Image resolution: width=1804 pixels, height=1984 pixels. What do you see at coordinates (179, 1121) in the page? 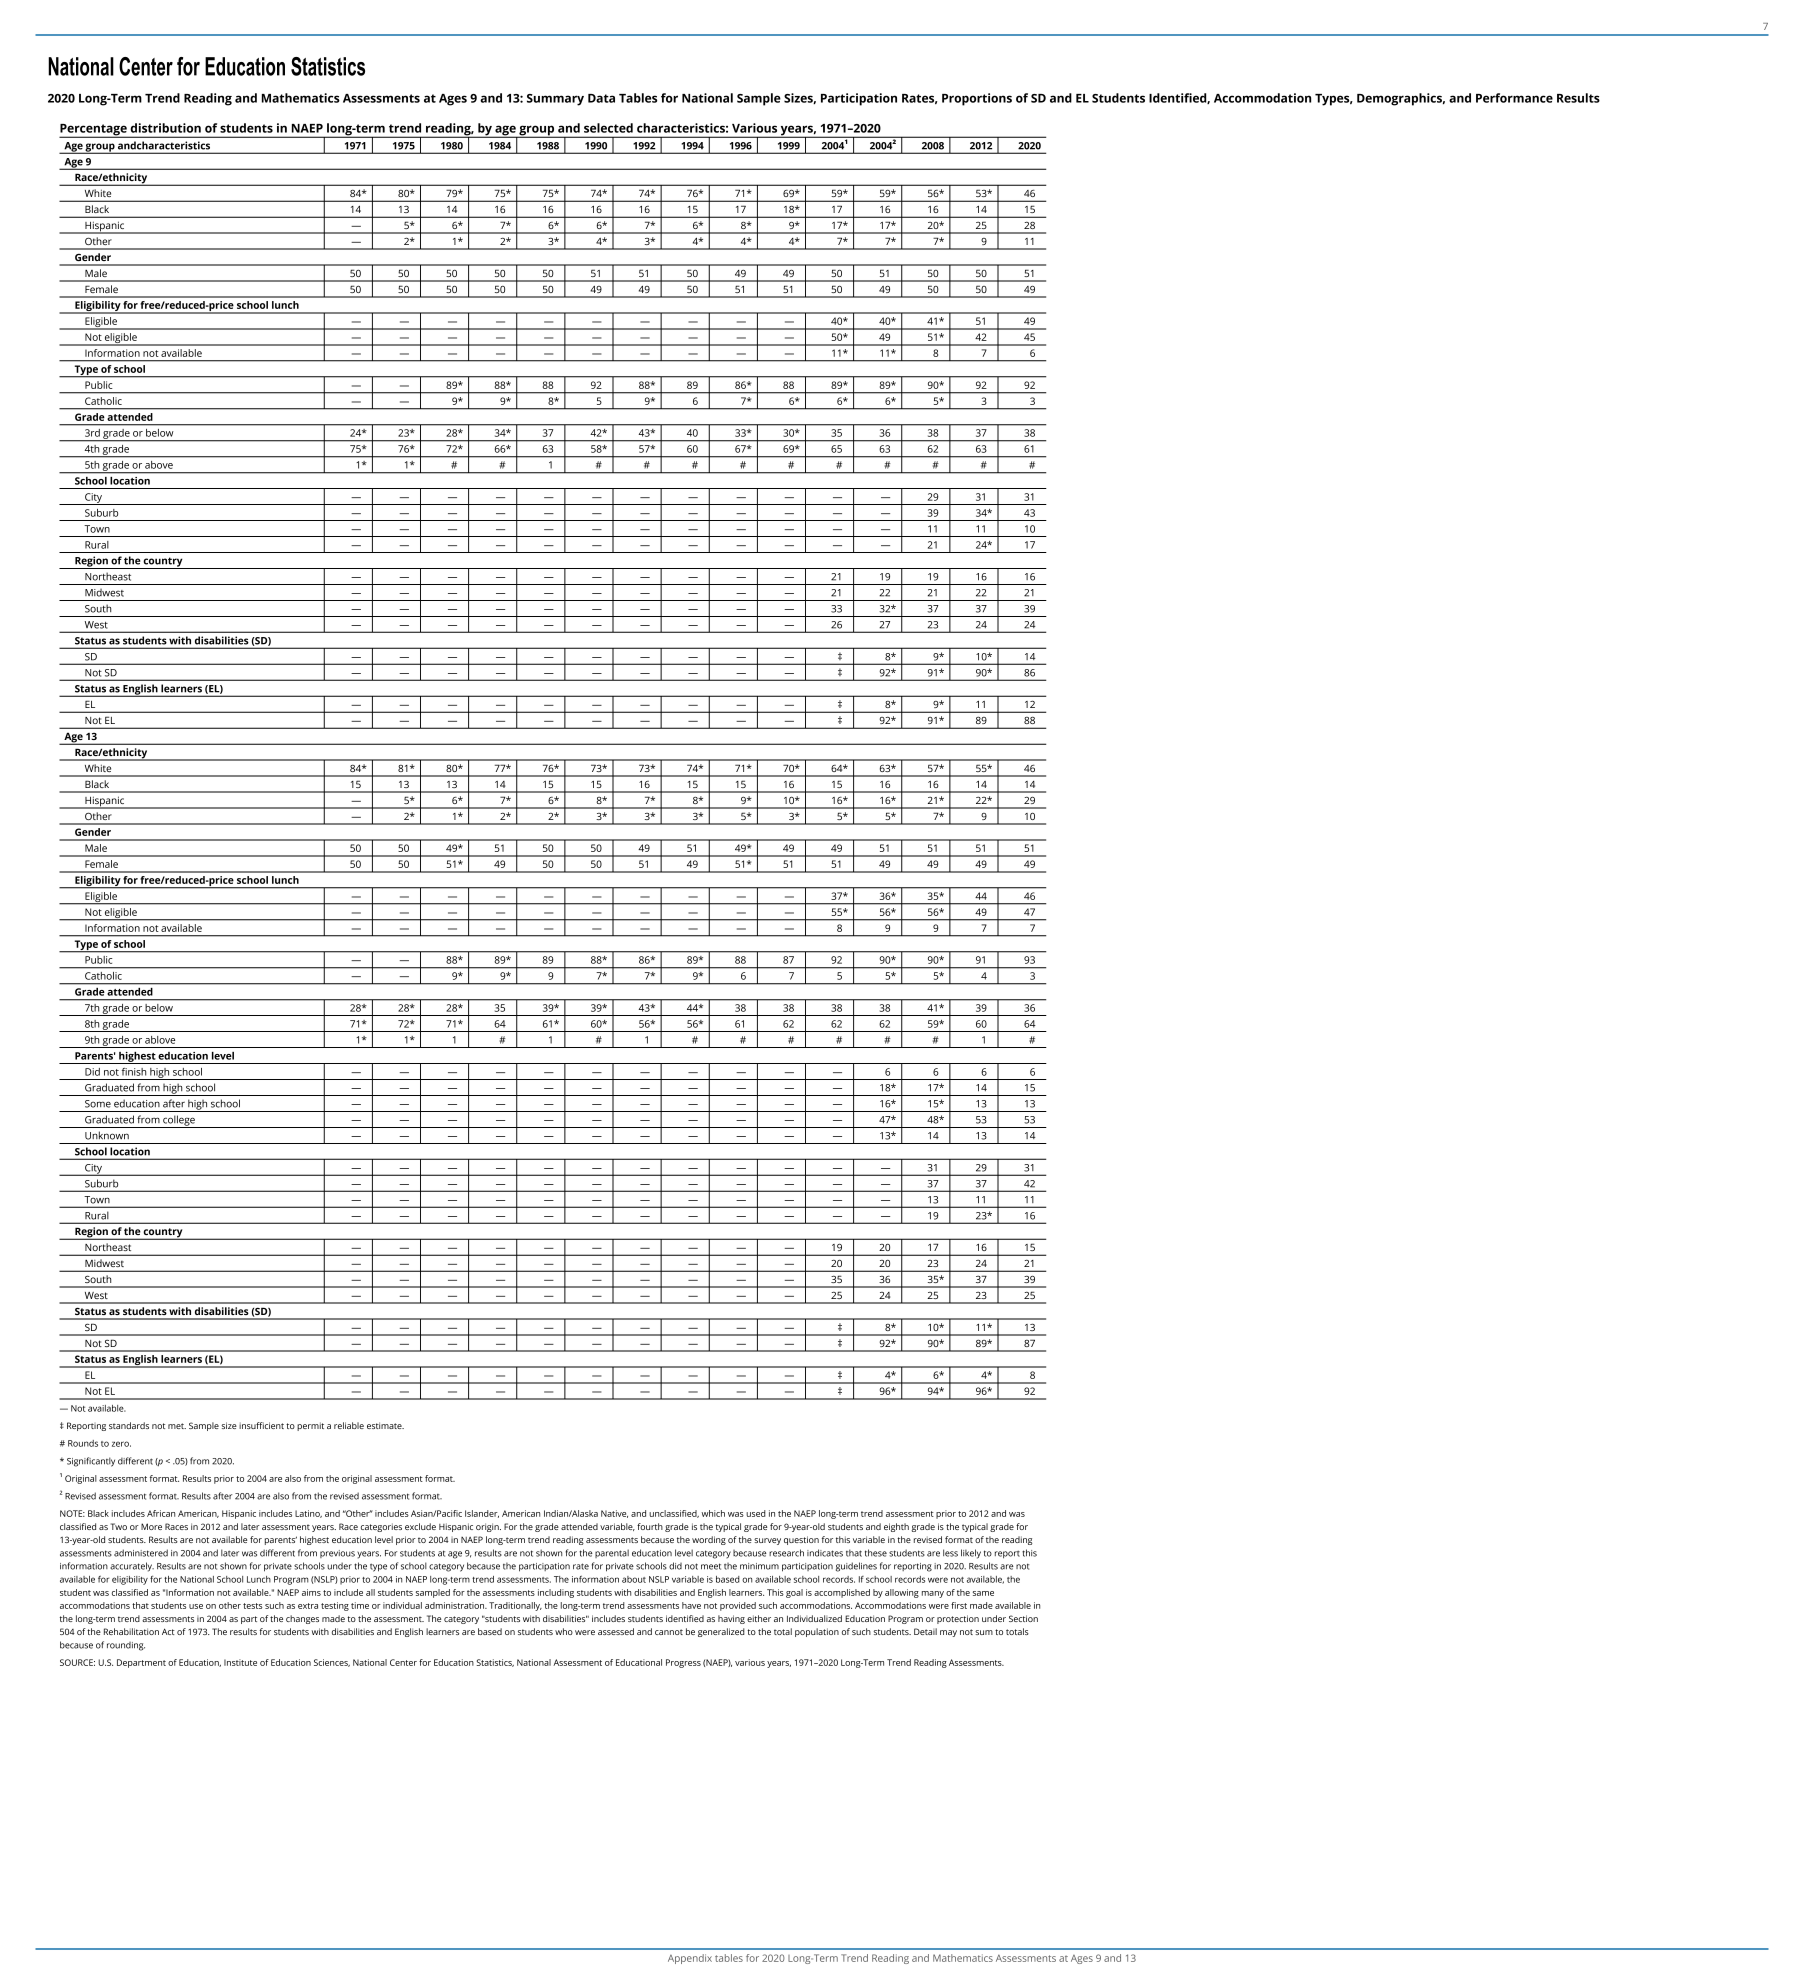
I see `college` at bounding box center [179, 1121].
